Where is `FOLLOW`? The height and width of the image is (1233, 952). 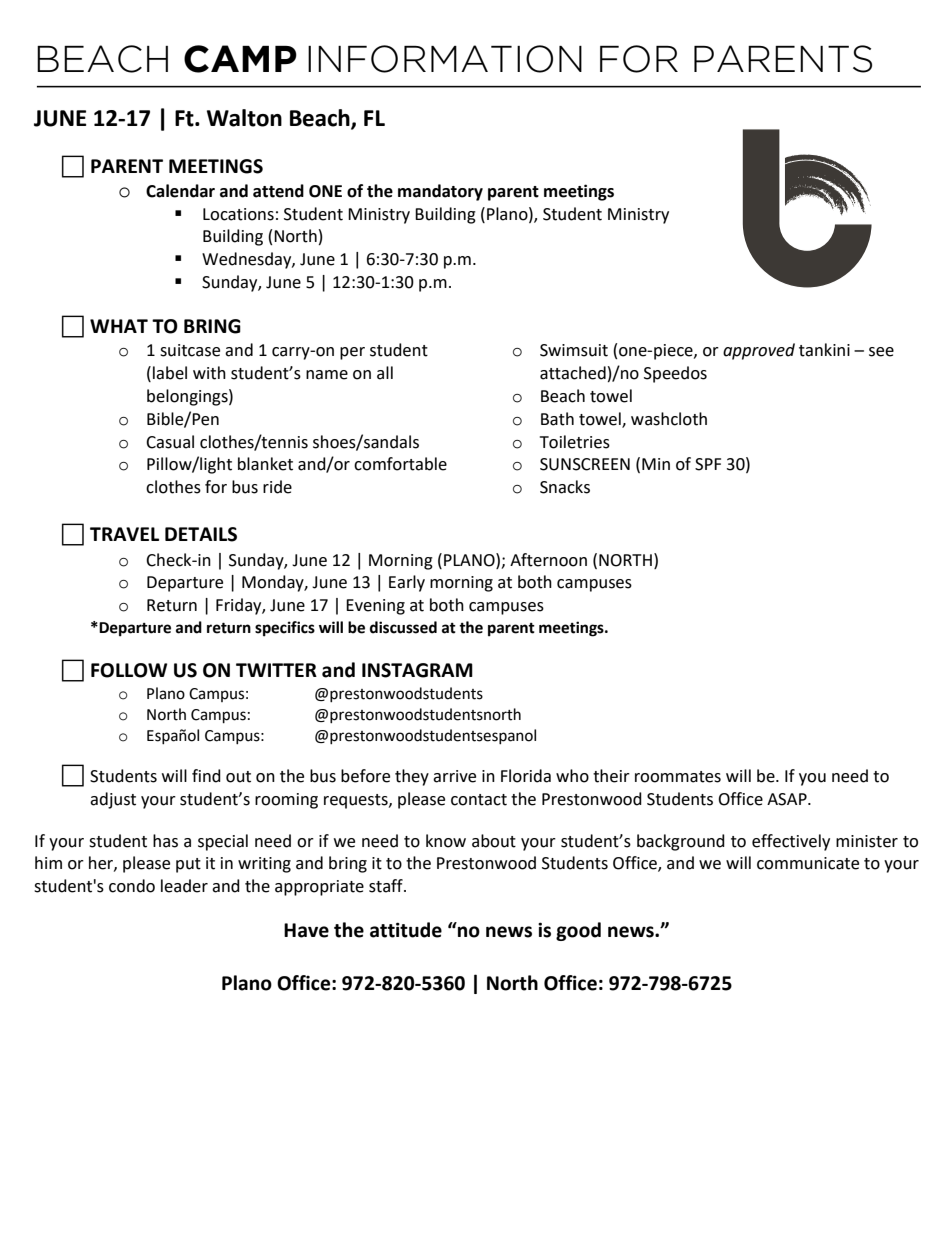 FOLLOW is located at coordinates (129, 670).
